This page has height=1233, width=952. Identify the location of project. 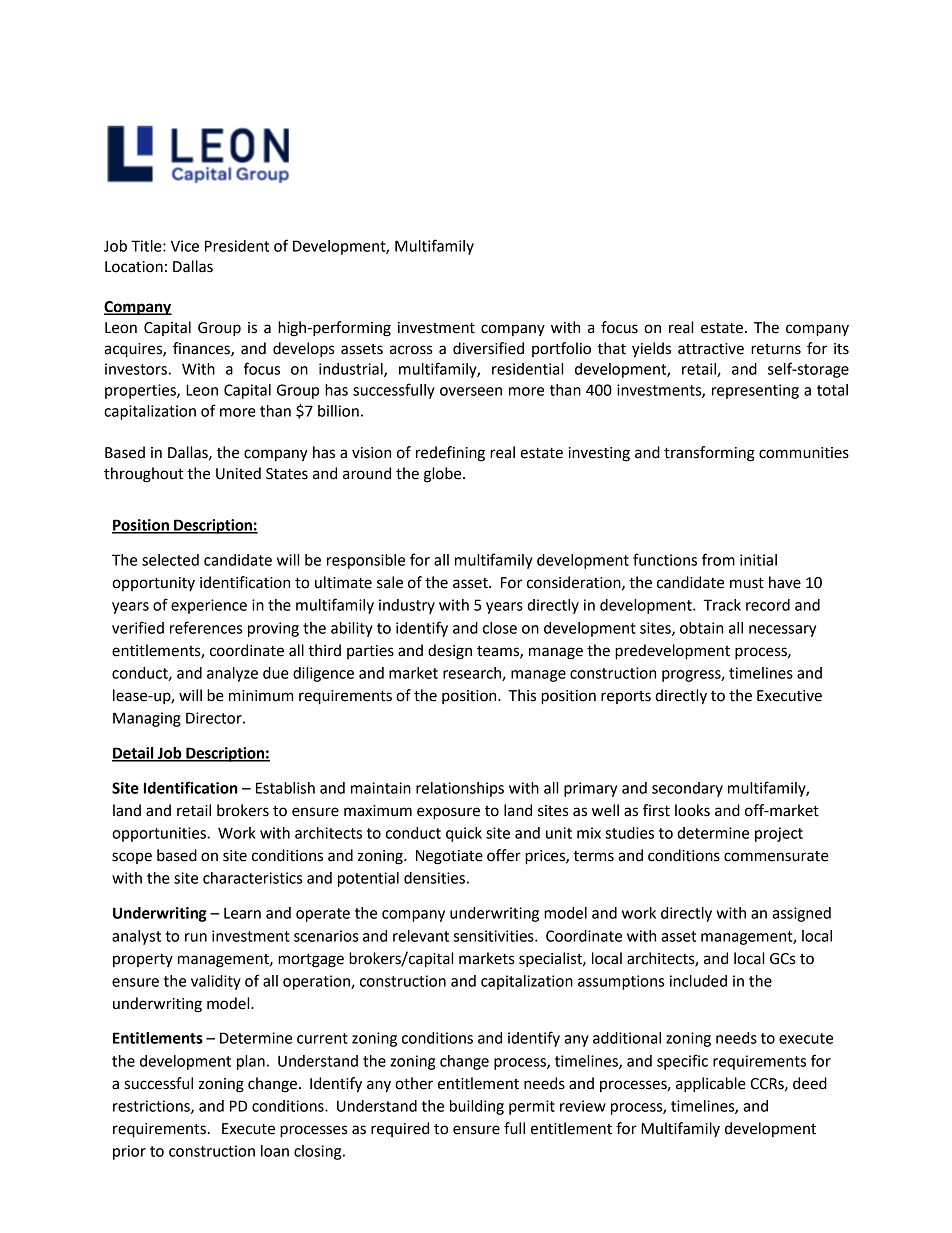
(779, 834).
